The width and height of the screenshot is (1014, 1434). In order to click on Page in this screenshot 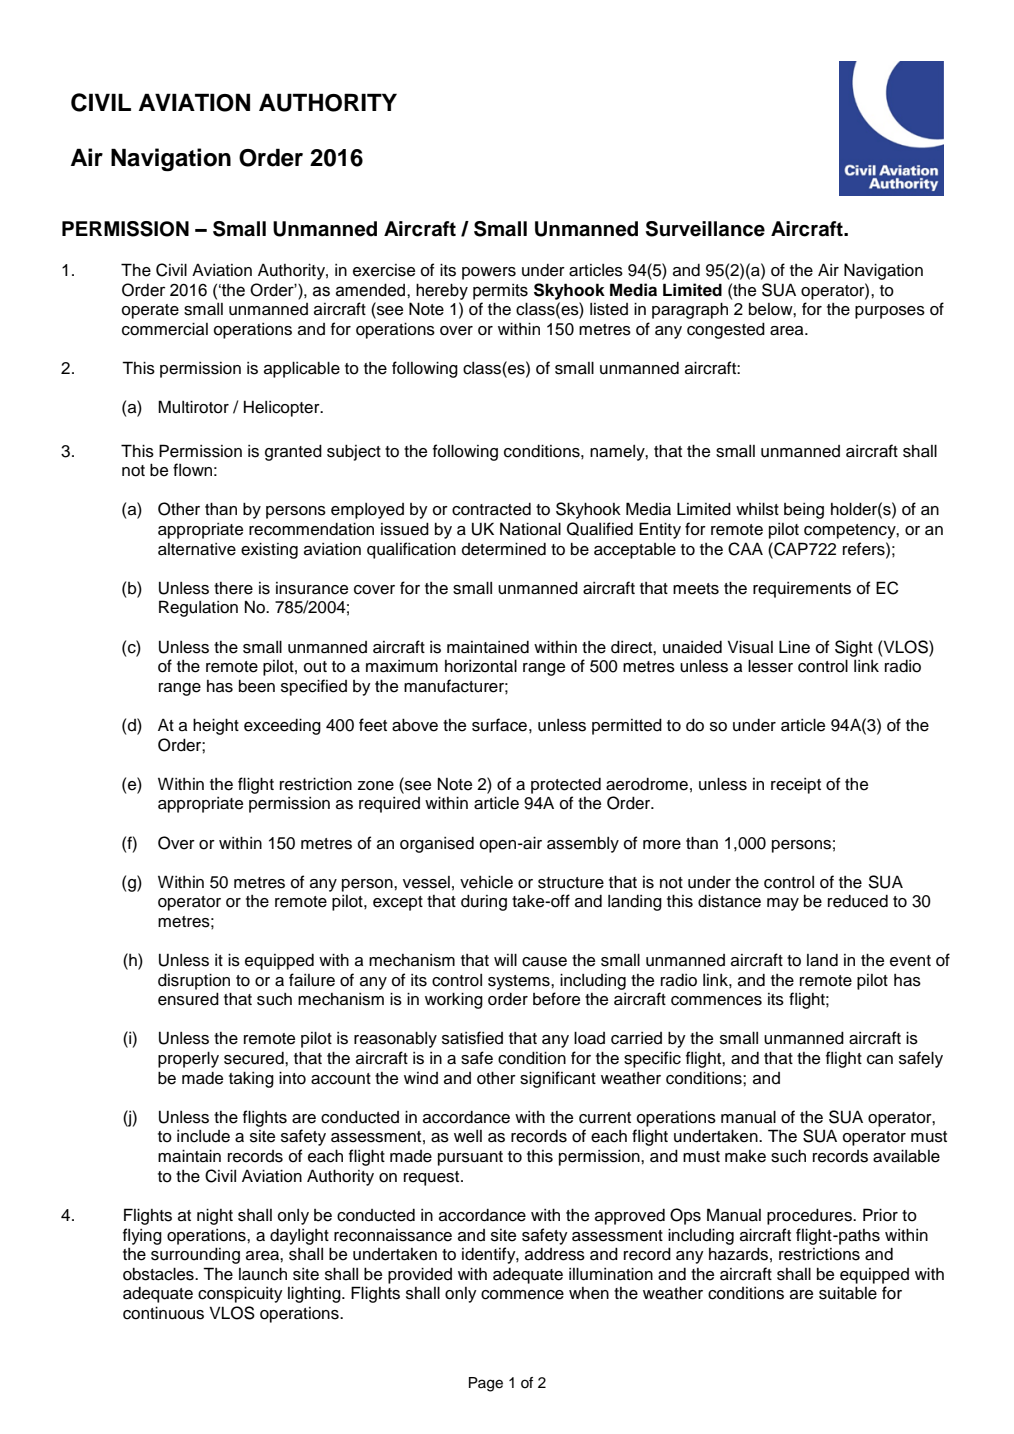, I will do `click(486, 1384)`.
